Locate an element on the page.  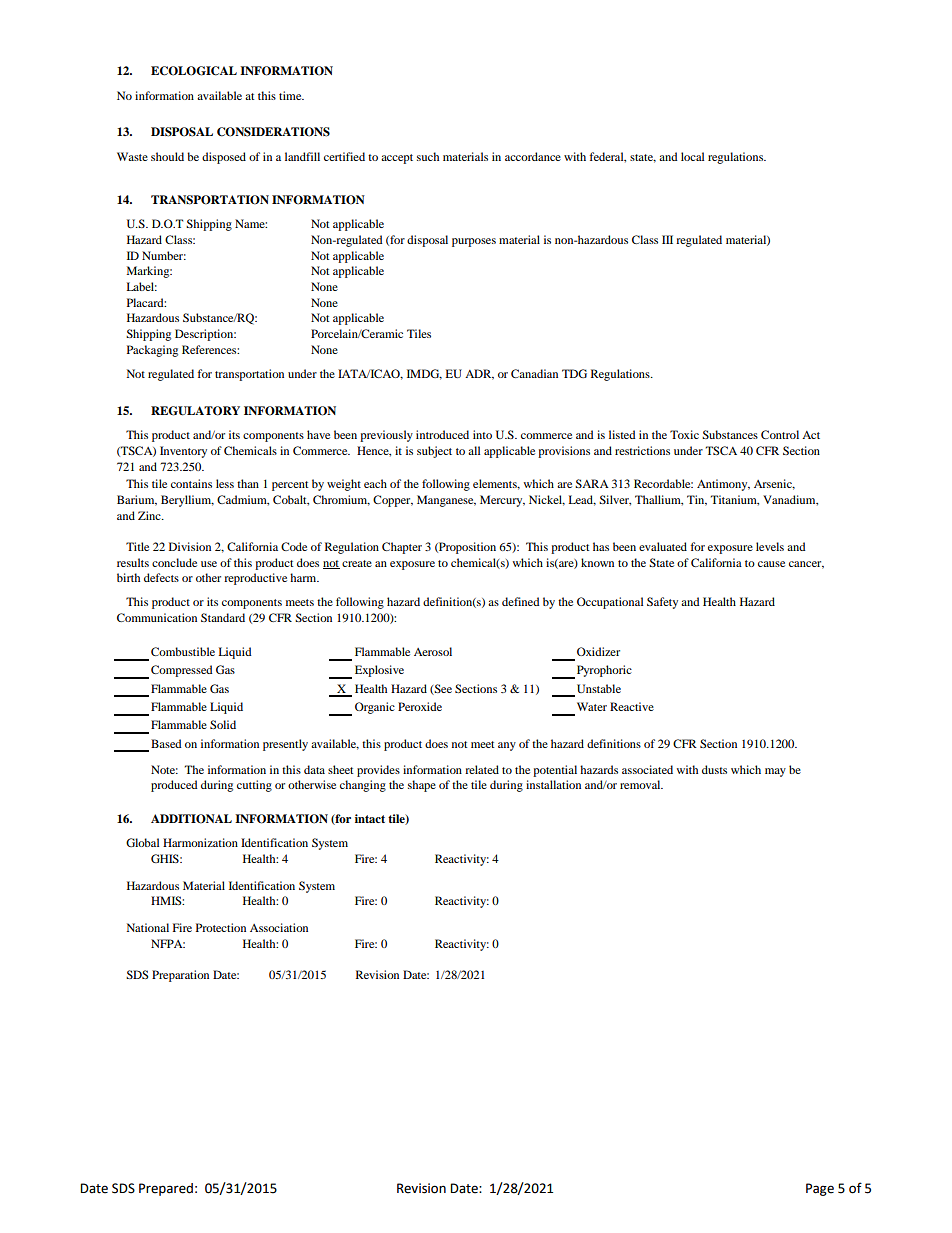
Standard is located at coordinates (223, 617).
